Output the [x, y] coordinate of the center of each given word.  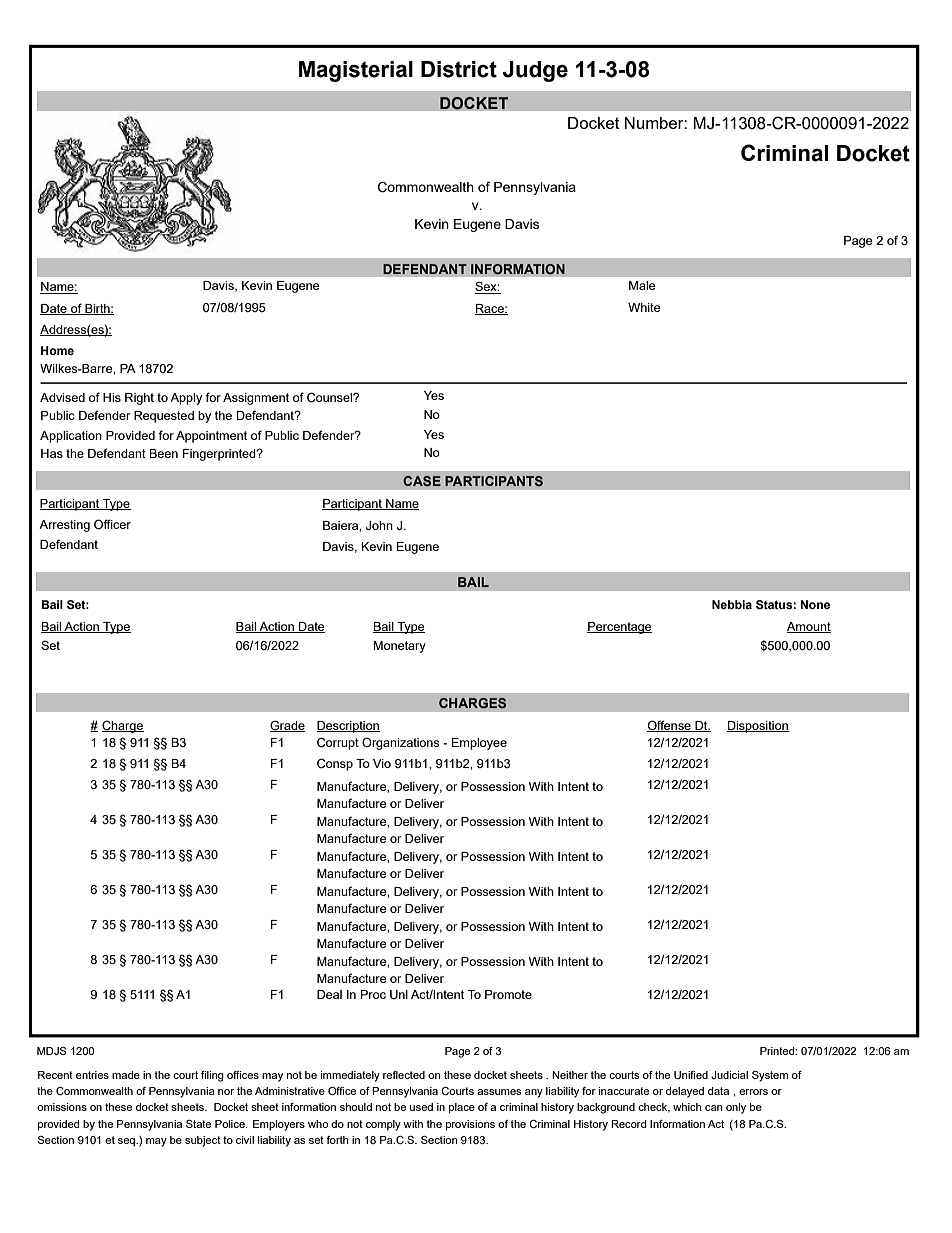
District [459, 69]
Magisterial [356, 71]
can [714, 1108]
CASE [422, 481]
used [421, 1107]
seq [127, 1142]
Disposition [758, 727]
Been [163, 453]
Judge [535, 71]
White [644, 307]
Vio [382, 763]
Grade [287, 726]
